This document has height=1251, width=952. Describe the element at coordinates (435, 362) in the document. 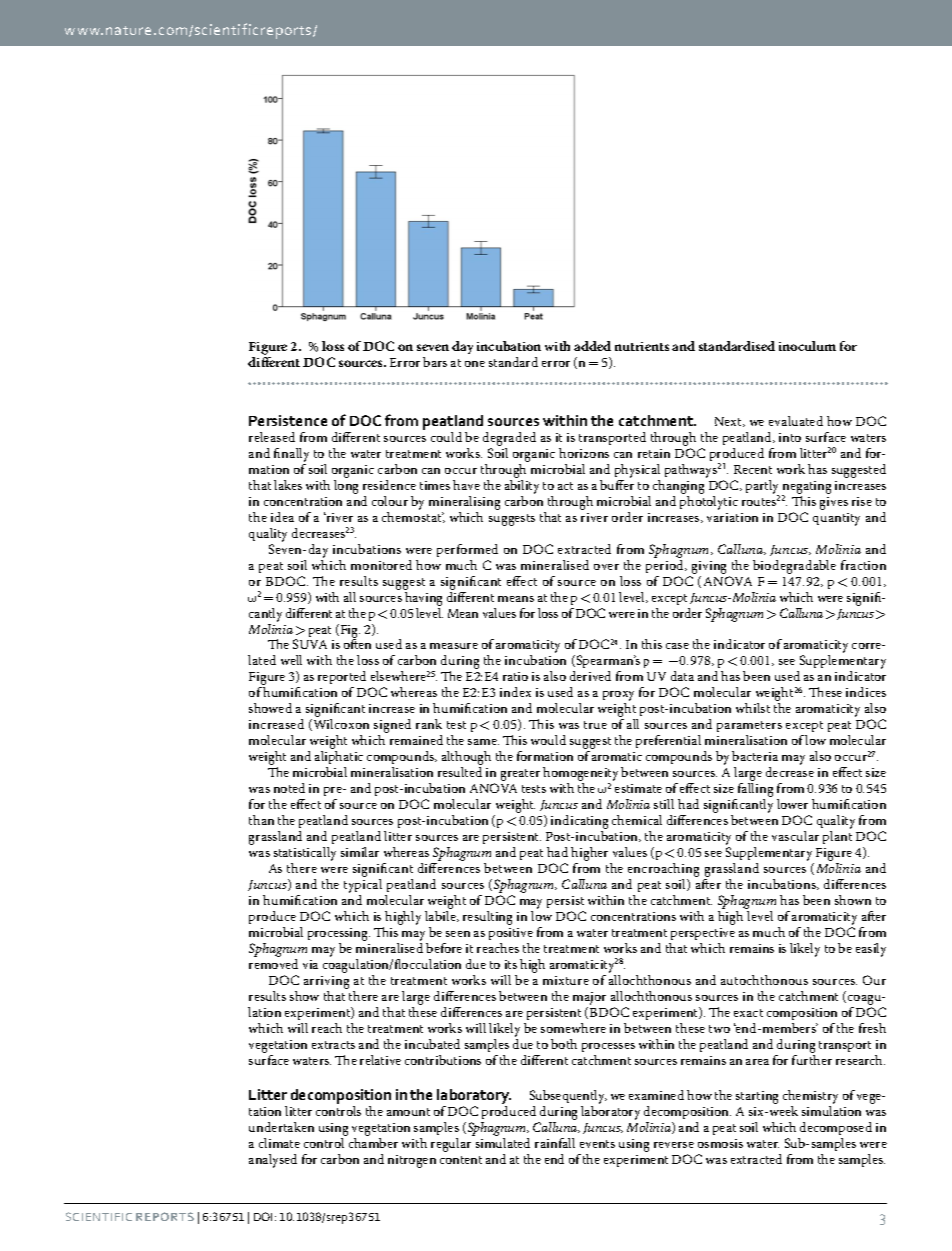

I see `bars` at that location.
